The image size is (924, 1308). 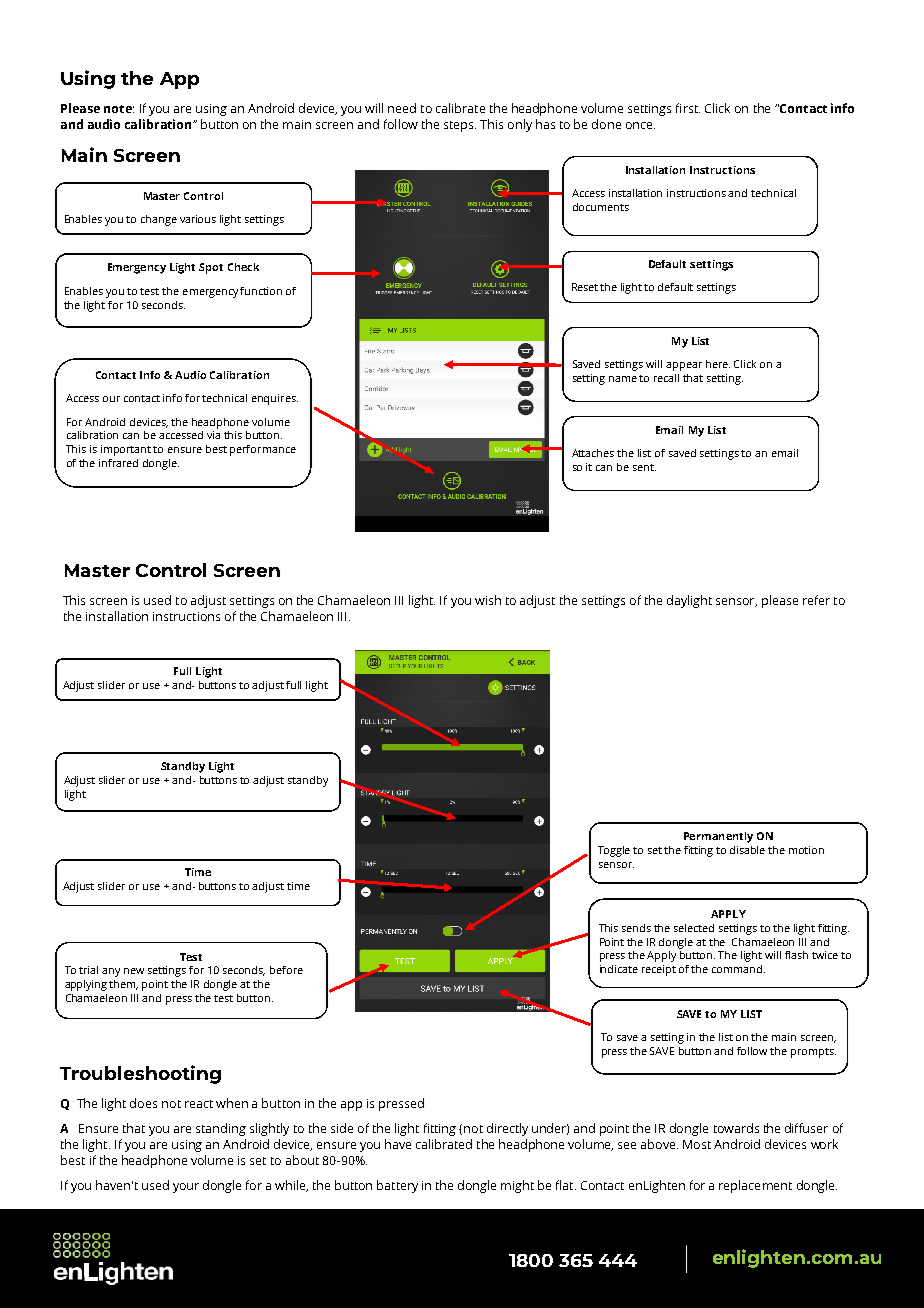 What do you see at coordinates (614, 851) in the screenshot?
I see `Toggle` at bounding box center [614, 851].
